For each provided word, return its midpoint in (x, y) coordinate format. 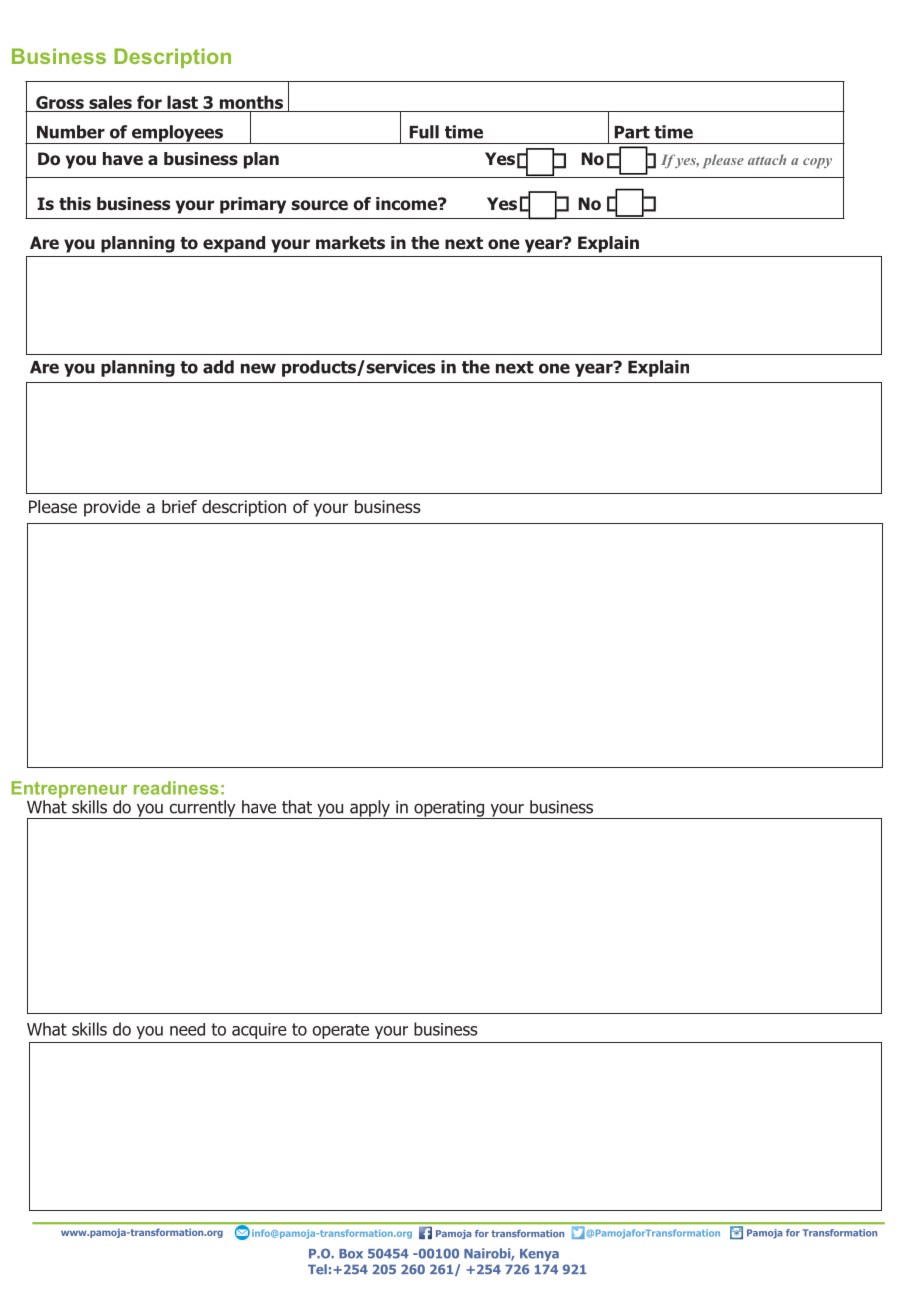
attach (767, 159)
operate (341, 1031)
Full (424, 132)
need (187, 1029)
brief (179, 506)
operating (449, 809)
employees (177, 134)
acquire (259, 1031)
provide (112, 508)
